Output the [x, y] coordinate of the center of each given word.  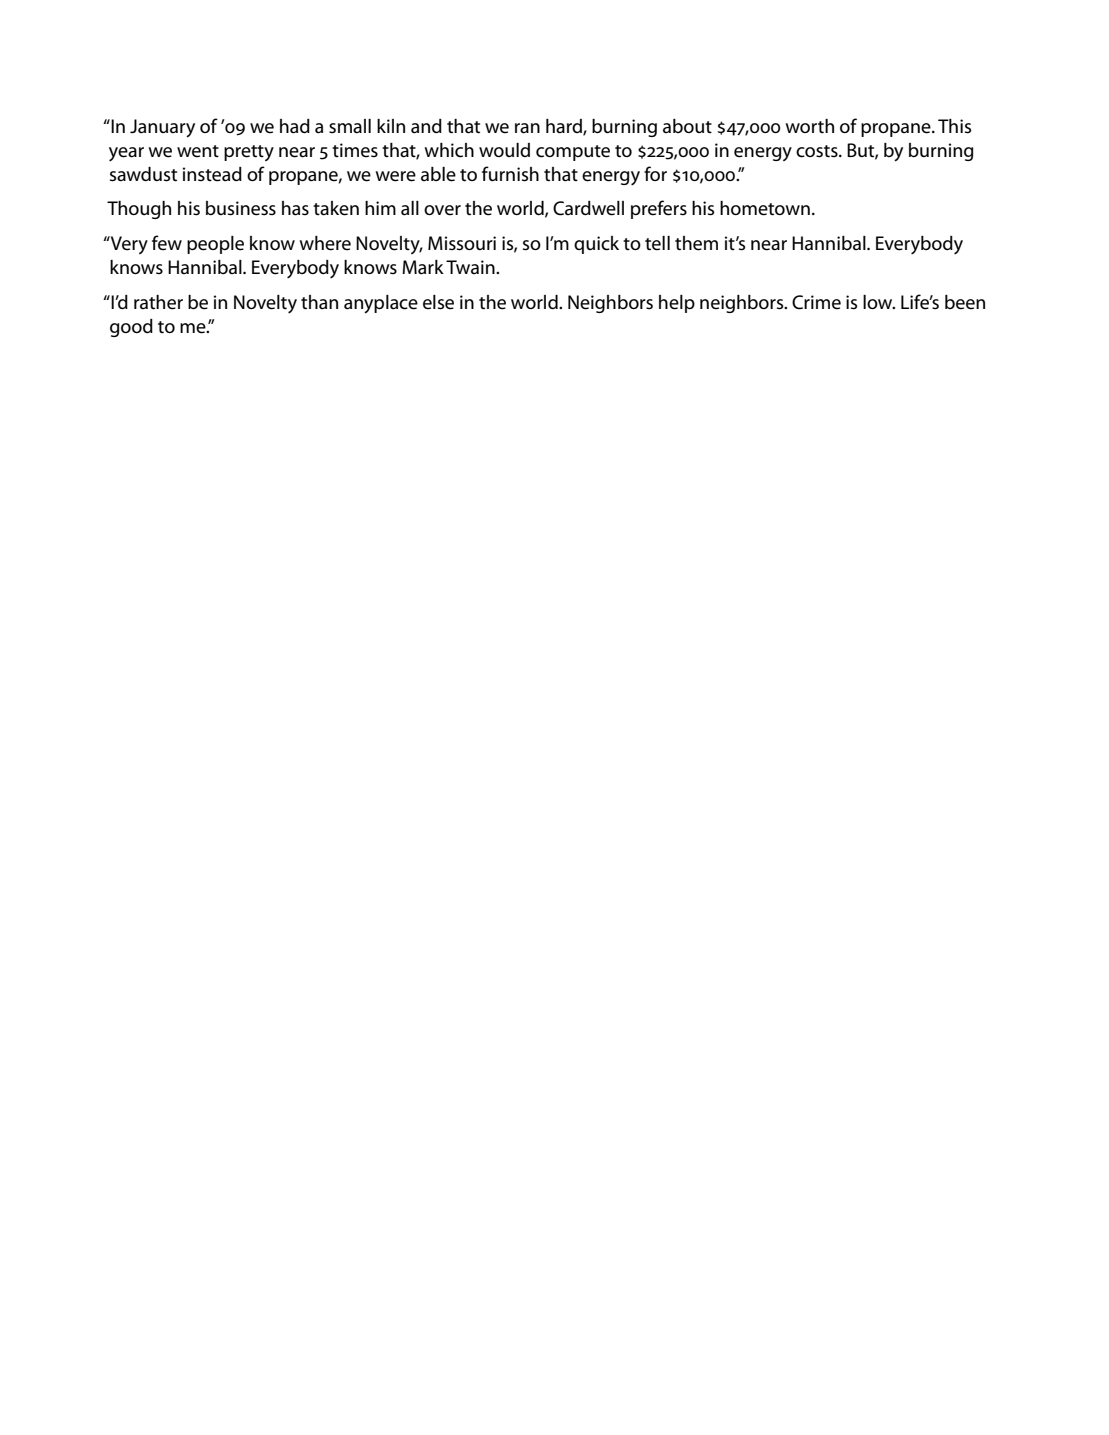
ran [527, 128]
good [131, 328]
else [438, 302]
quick [596, 245]
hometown [765, 208]
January [162, 128]
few [167, 243]
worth [809, 126]
